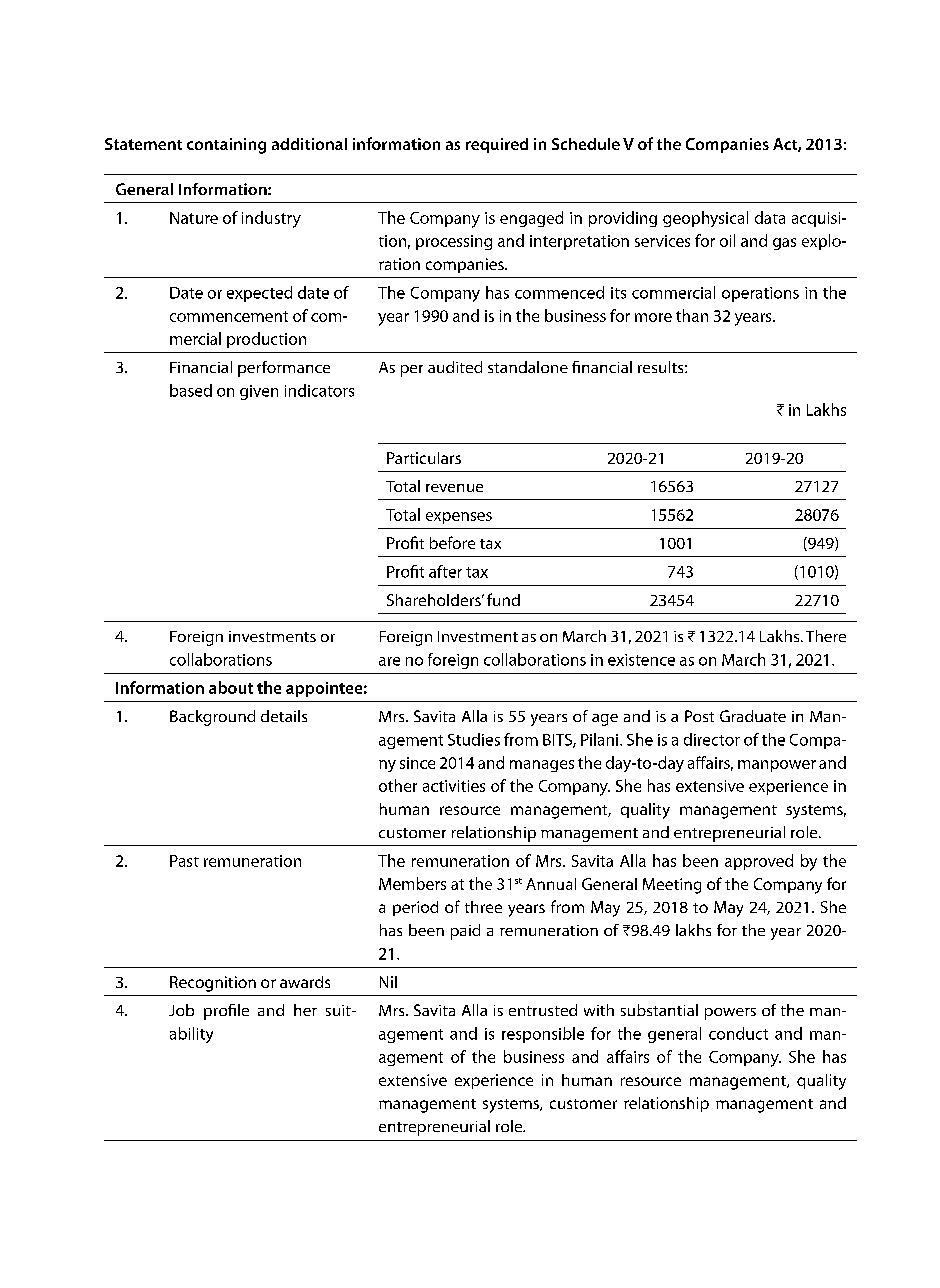 The image size is (940, 1288). I want to click on Graduate, so click(753, 716).
